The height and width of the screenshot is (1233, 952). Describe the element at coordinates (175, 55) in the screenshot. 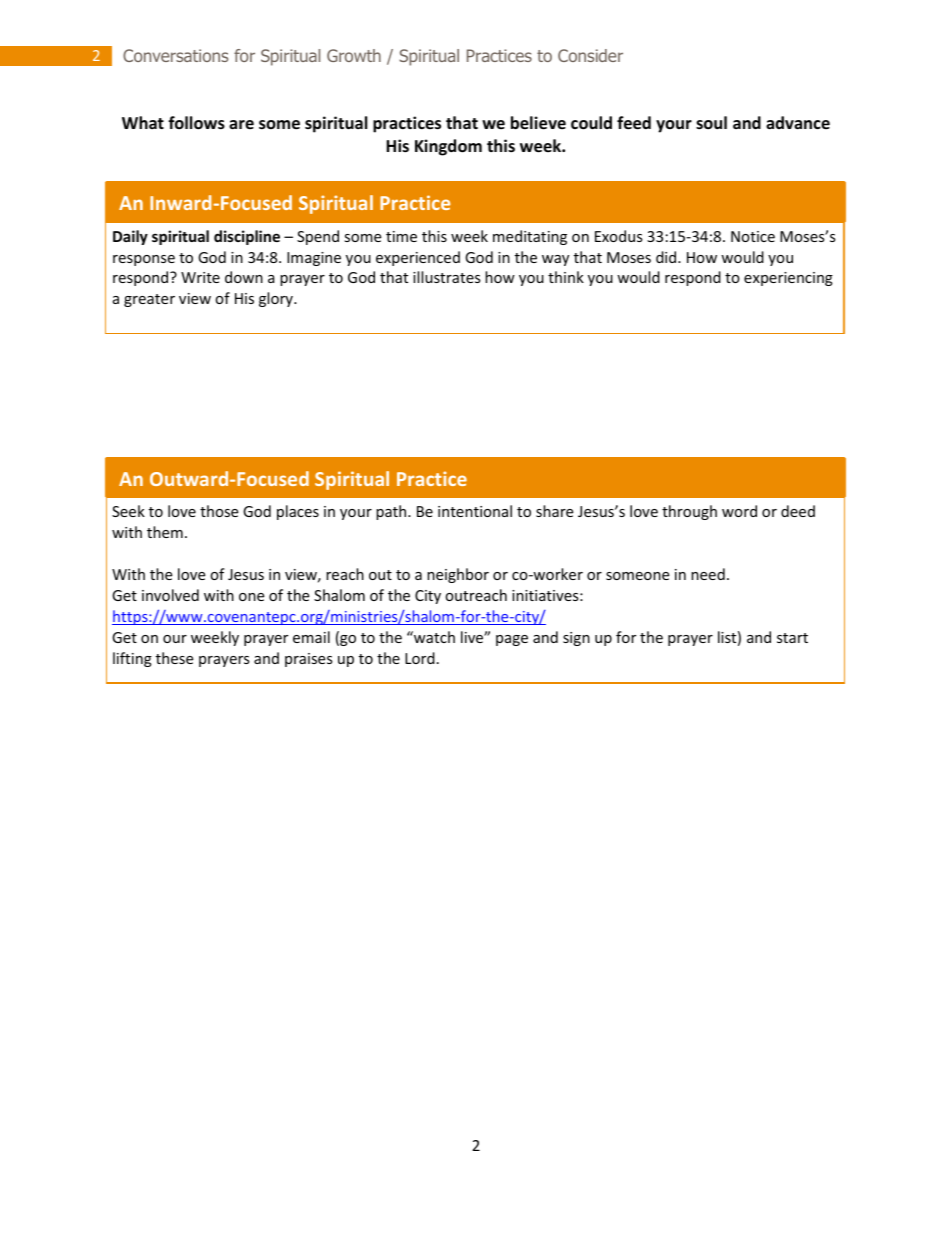

I see `Conversations` at that location.
